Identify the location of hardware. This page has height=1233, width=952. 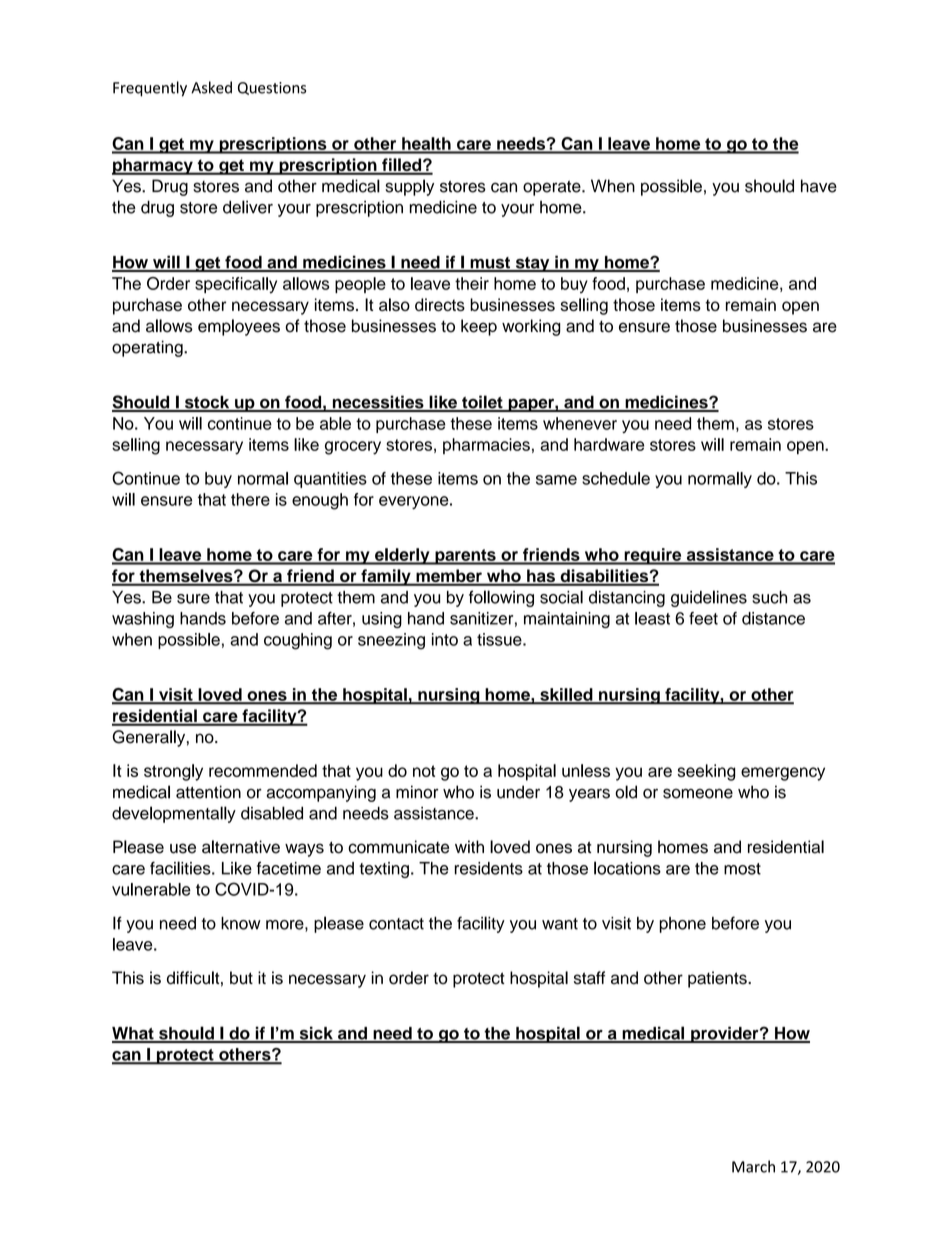
(609, 444).
